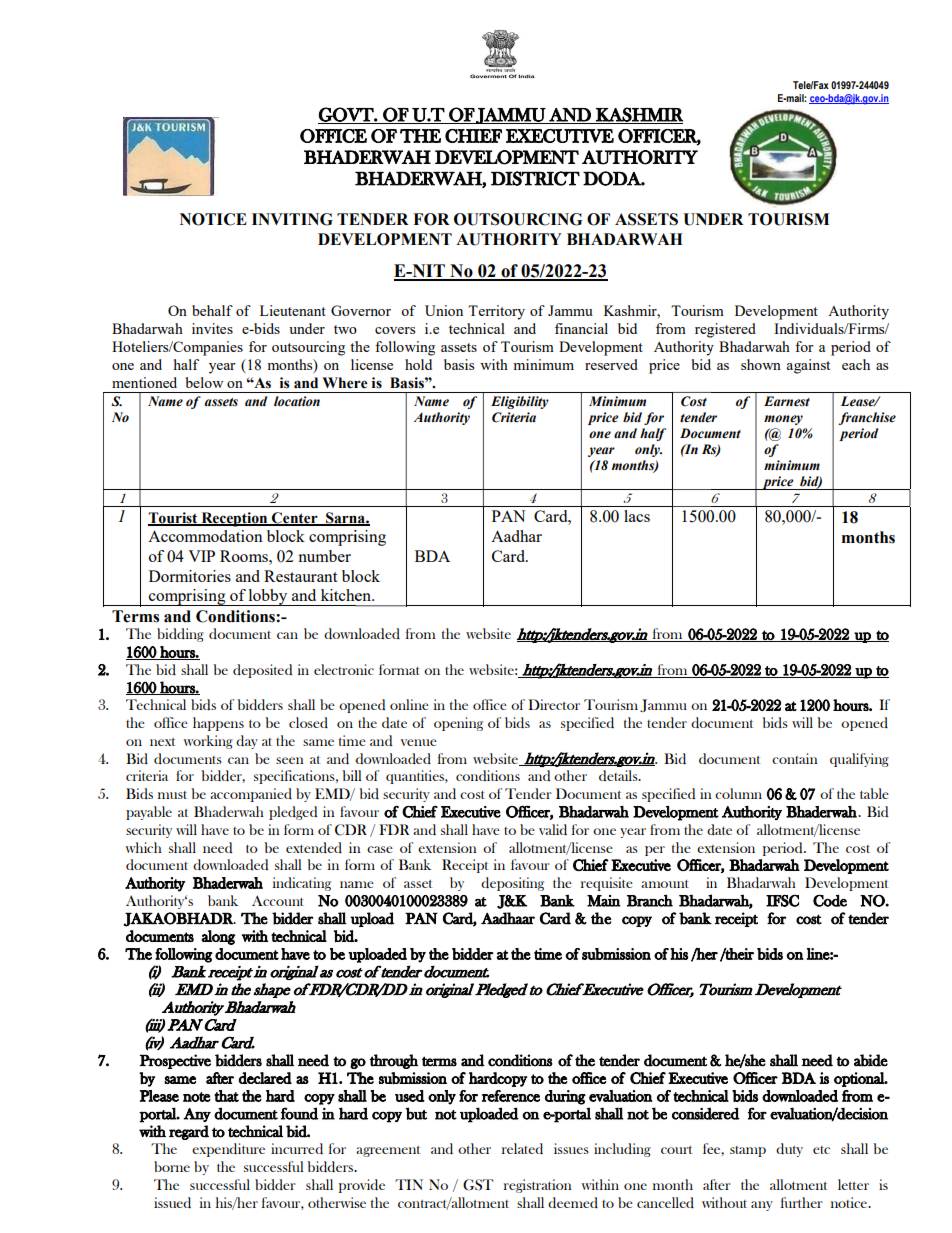 Image resolution: width=952 pixels, height=1233 pixels. Describe the element at coordinates (245, 556) in the page. I see `Rooms` at that location.
